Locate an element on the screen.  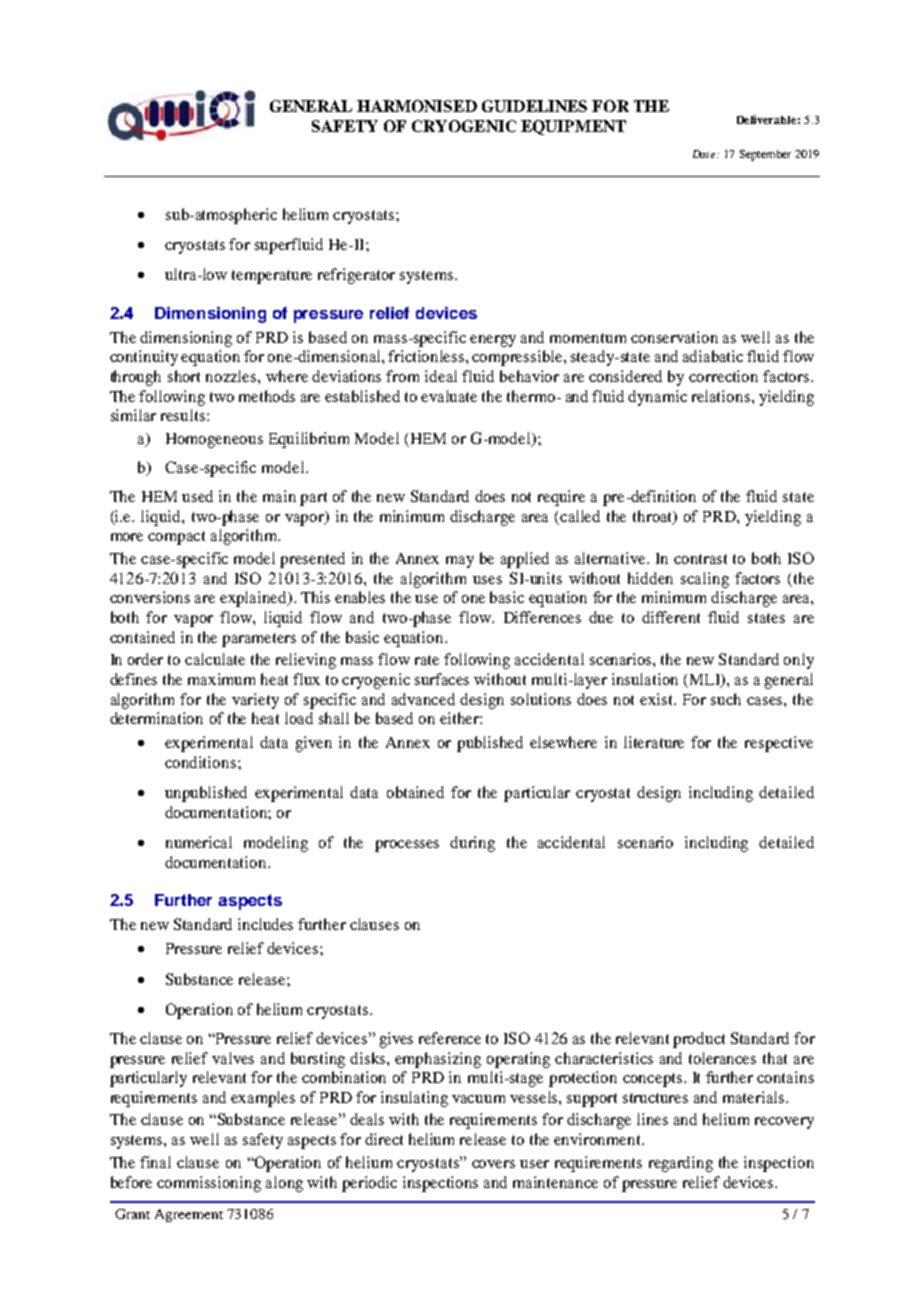
adiabatic is located at coordinates (713, 356).
